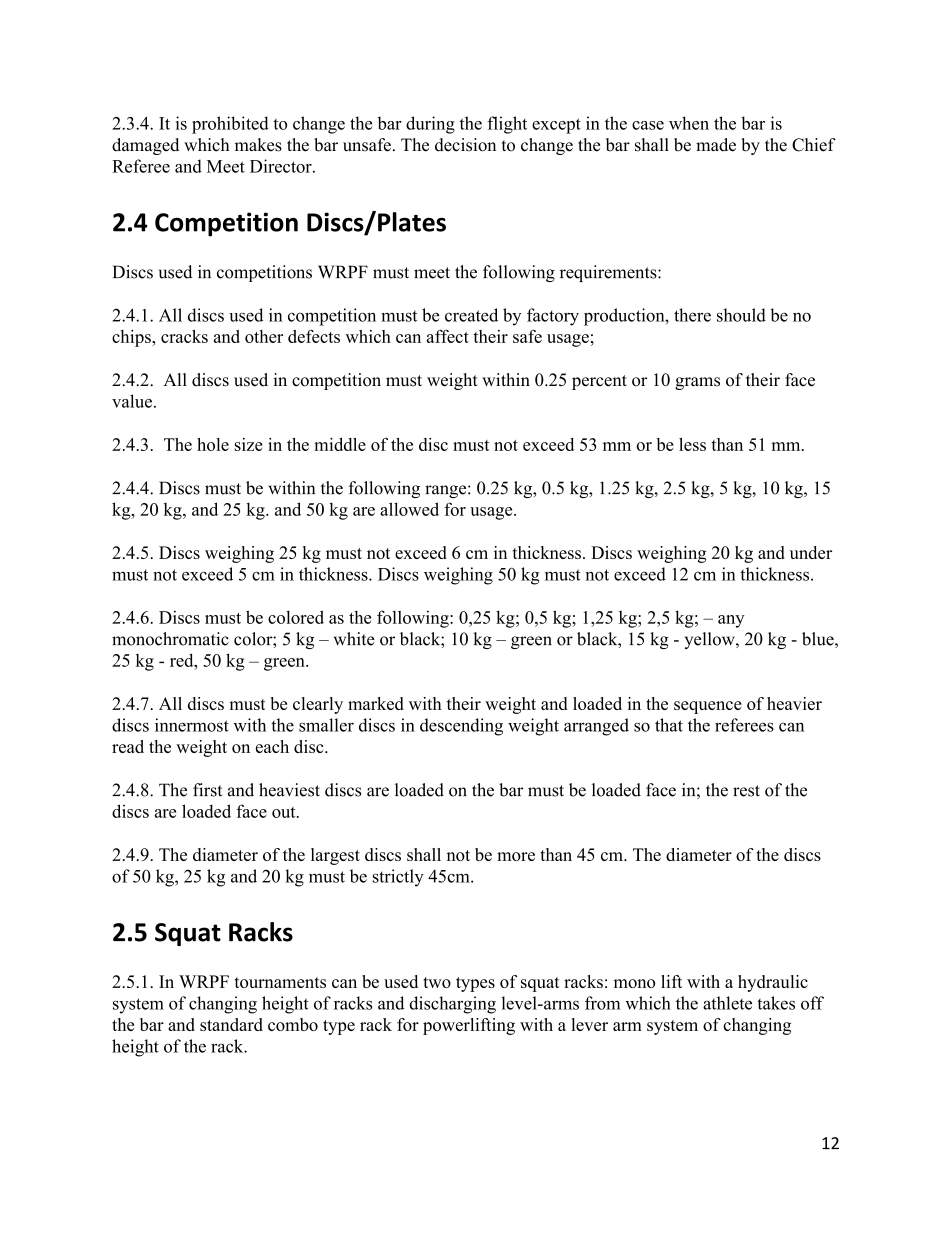  I want to click on made, so click(716, 145).
